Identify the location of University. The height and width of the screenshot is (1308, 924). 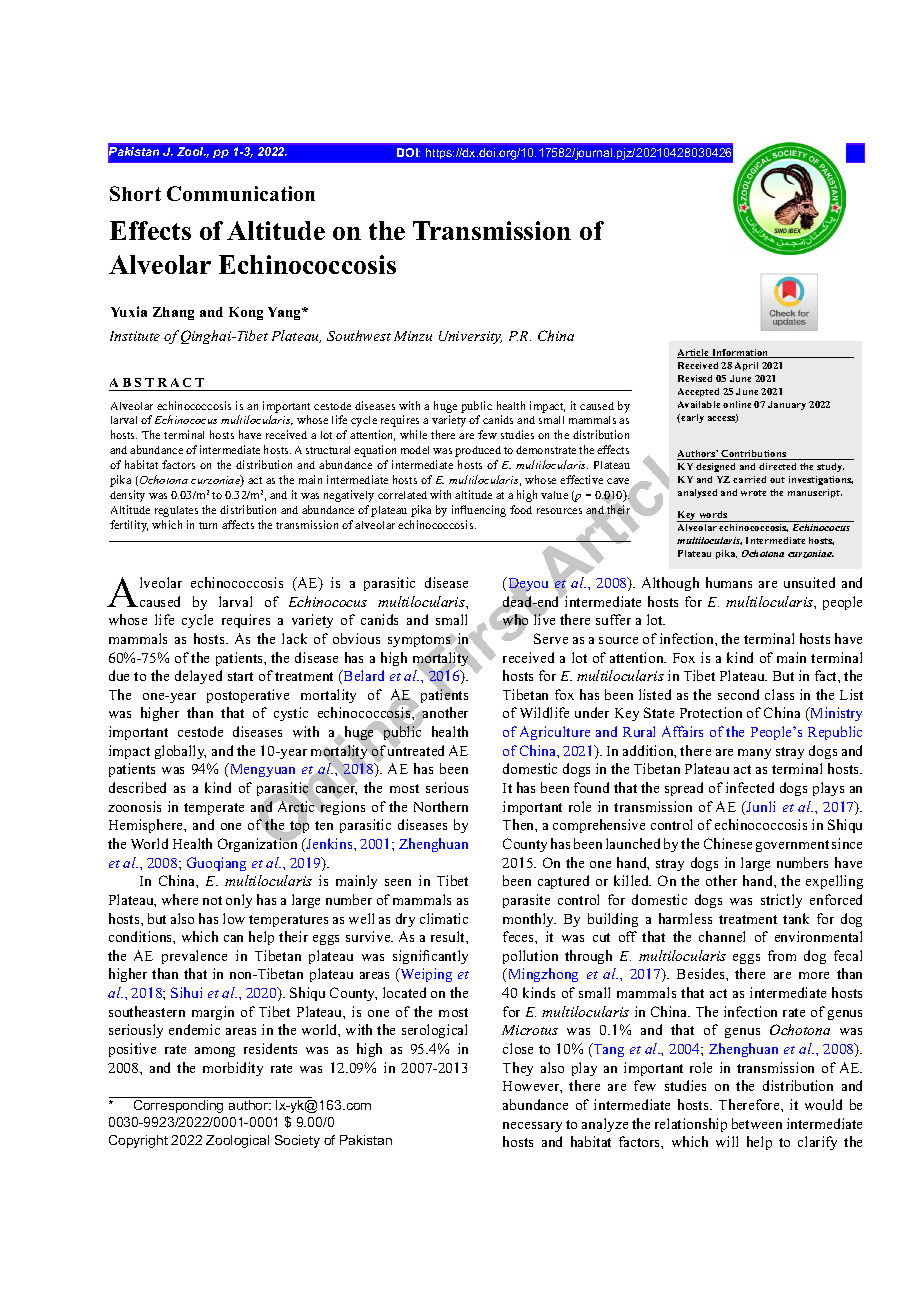
(470, 337).
